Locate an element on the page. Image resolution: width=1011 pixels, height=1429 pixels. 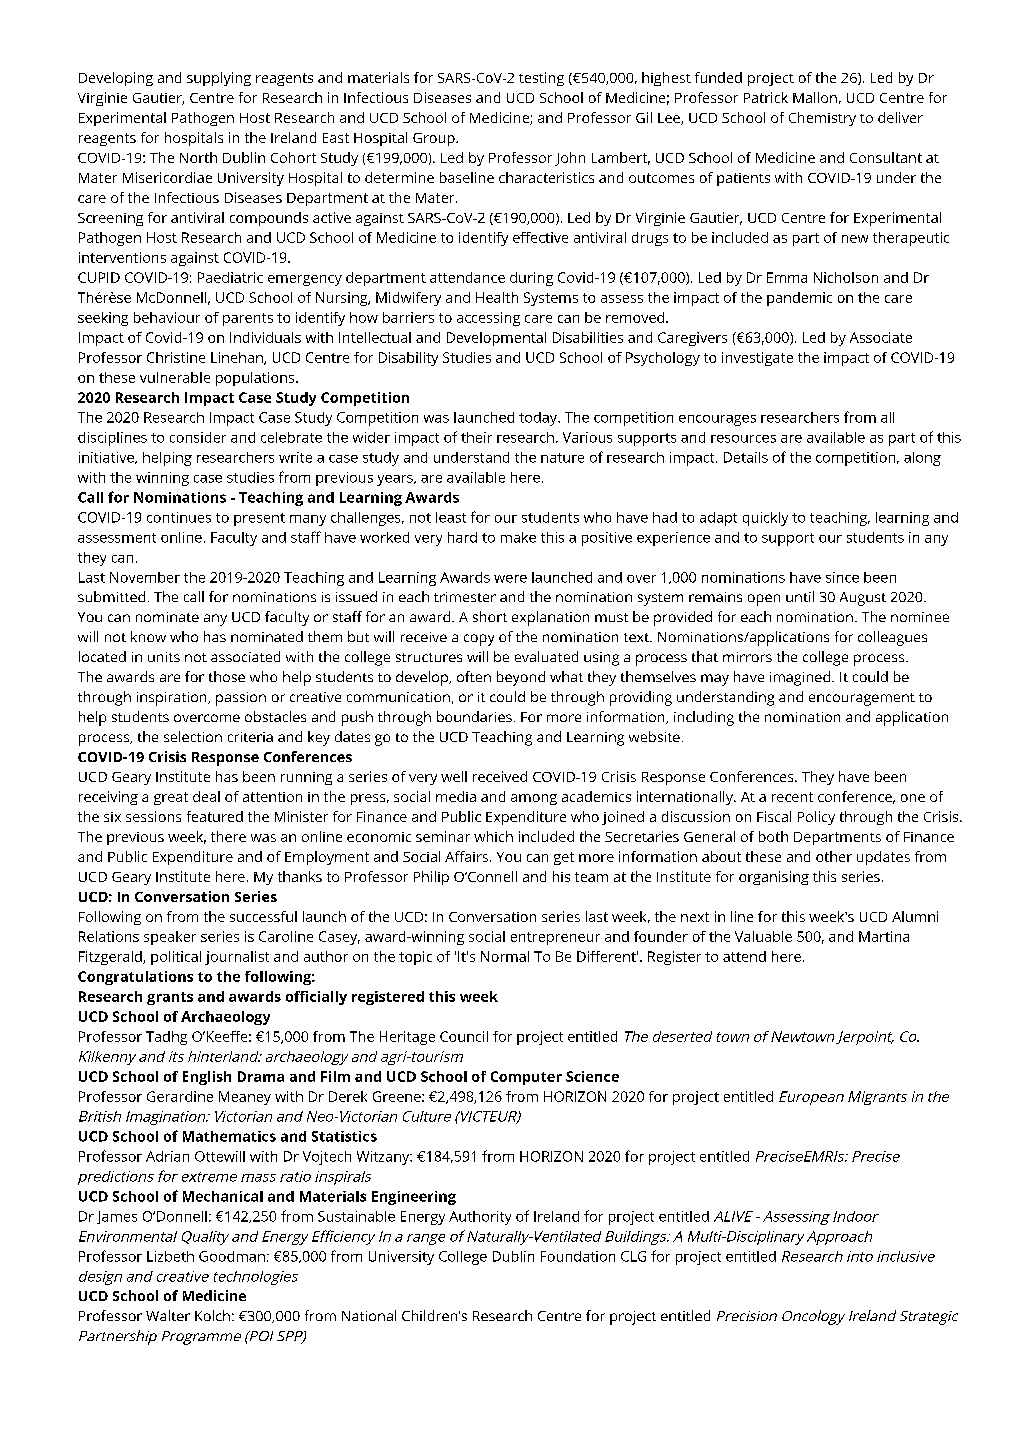
political is located at coordinates (176, 958).
